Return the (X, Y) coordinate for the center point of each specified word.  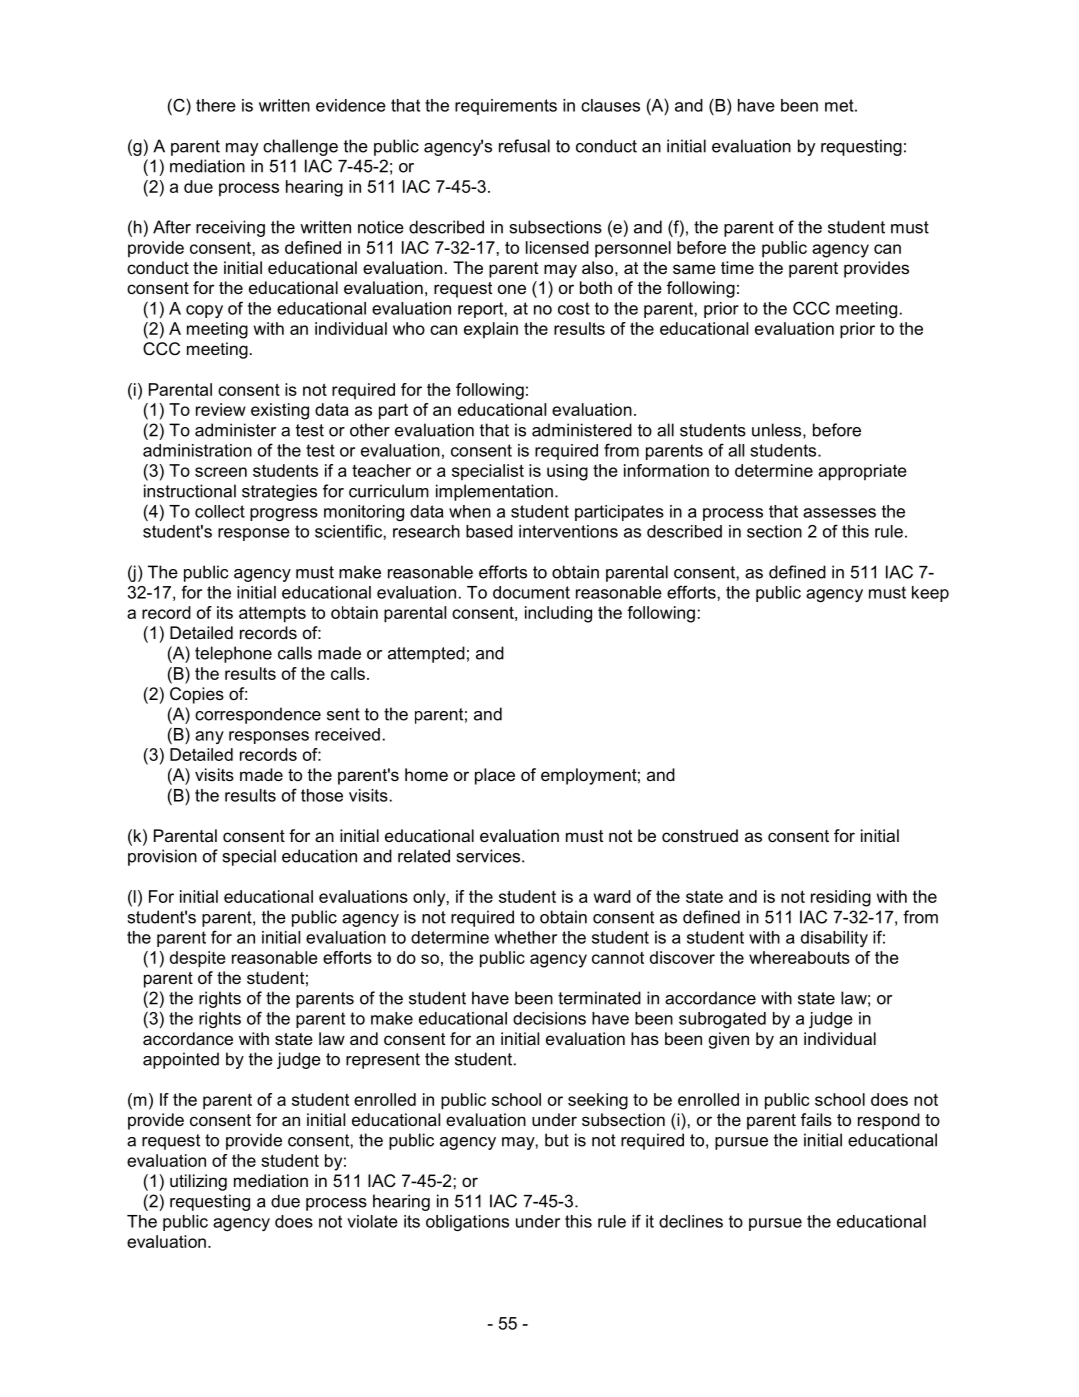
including (558, 614)
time (737, 267)
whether (525, 937)
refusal (524, 146)
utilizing (198, 1182)
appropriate (862, 472)
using (567, 472)
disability (834, 939)
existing (280, 411)
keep (930, 594)
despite (198, 959)
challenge (300, 147)
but (557, 1140)
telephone (233, 654)
